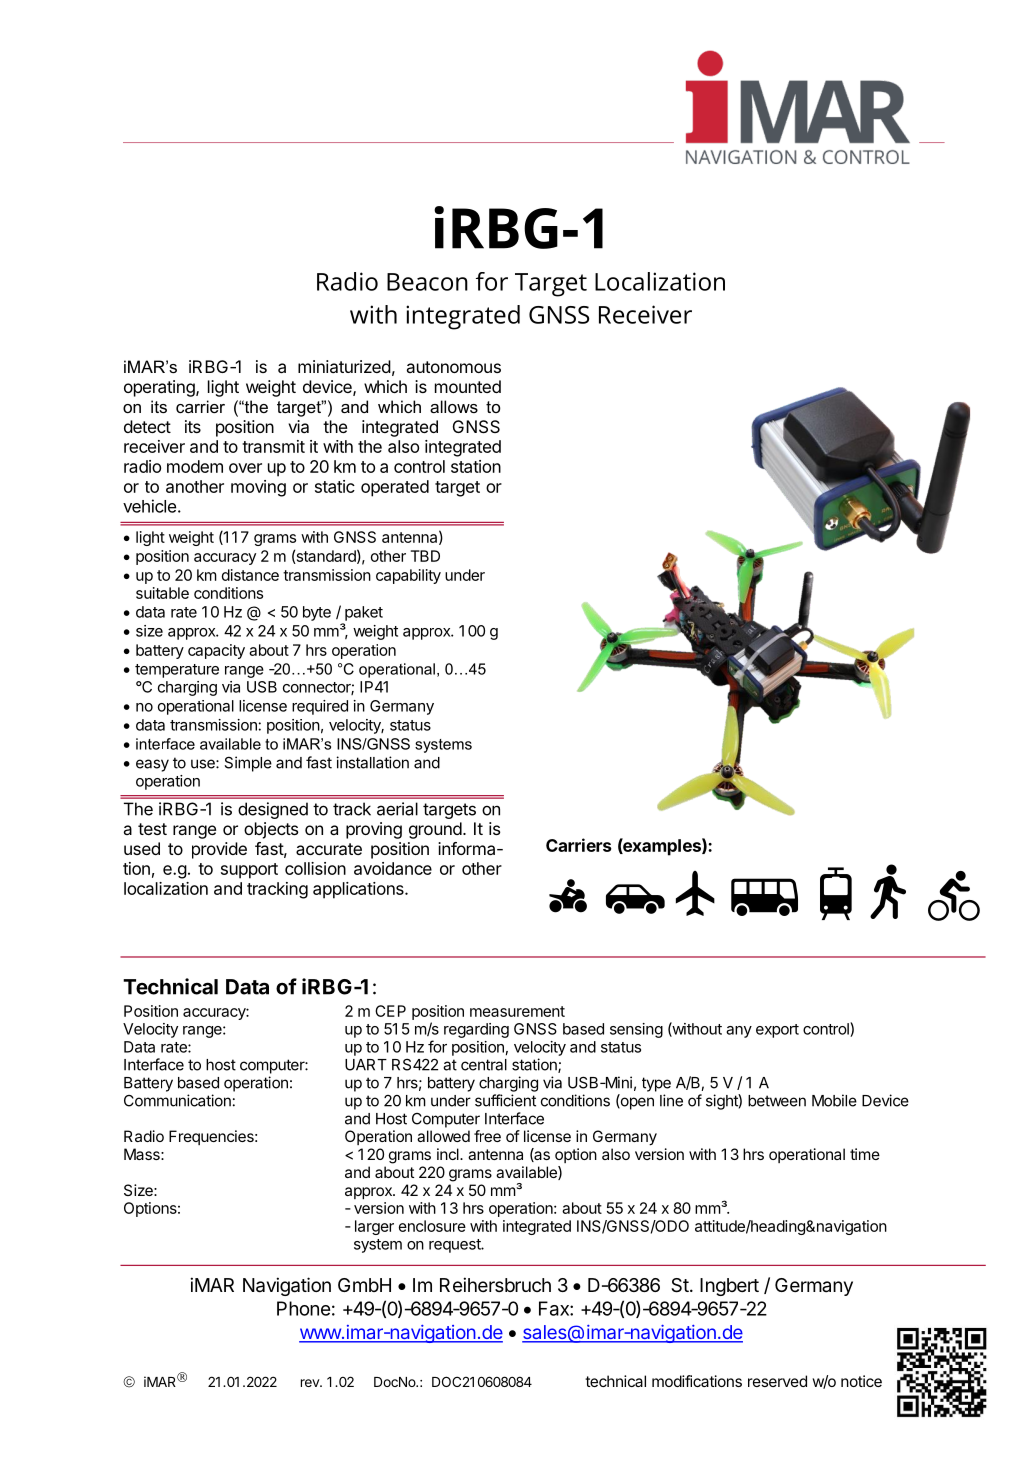 This screenshot has width=1032, height=1459. Describe the element at coordinates (777, 1101) in the screenshot. I see `between` at that location.
